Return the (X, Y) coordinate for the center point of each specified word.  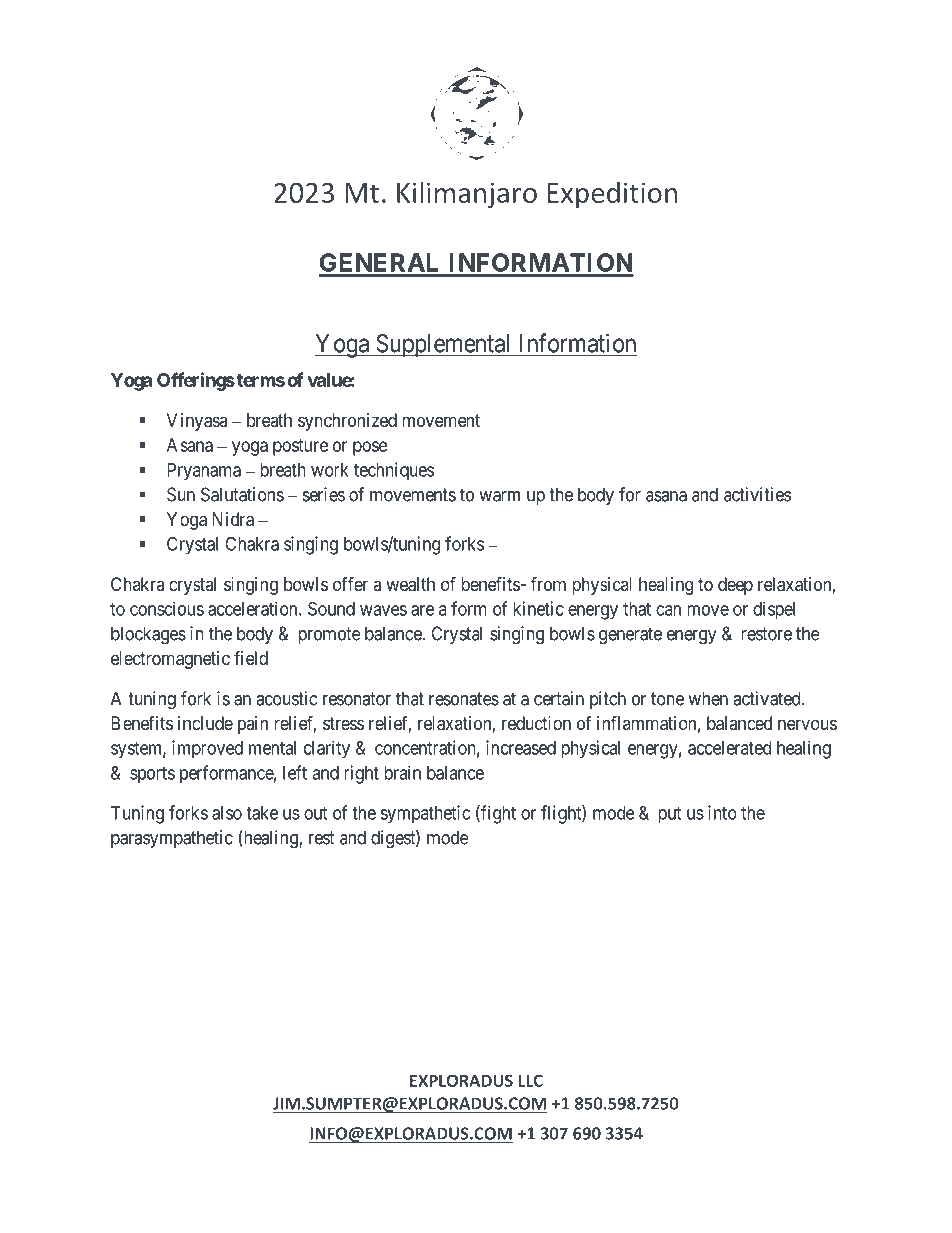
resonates (464, 699)
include (205, 723)
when (708, 698)
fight (497, 814)
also (227, 813)
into (722, 812)
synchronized (347, 422)
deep (735, 586)
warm (499, 496)
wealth (410, 584)
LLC (530, 1080)
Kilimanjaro (467, 195)
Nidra (233, 519)
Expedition (612, 195)
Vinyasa (197, 422)
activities (757, 494)
